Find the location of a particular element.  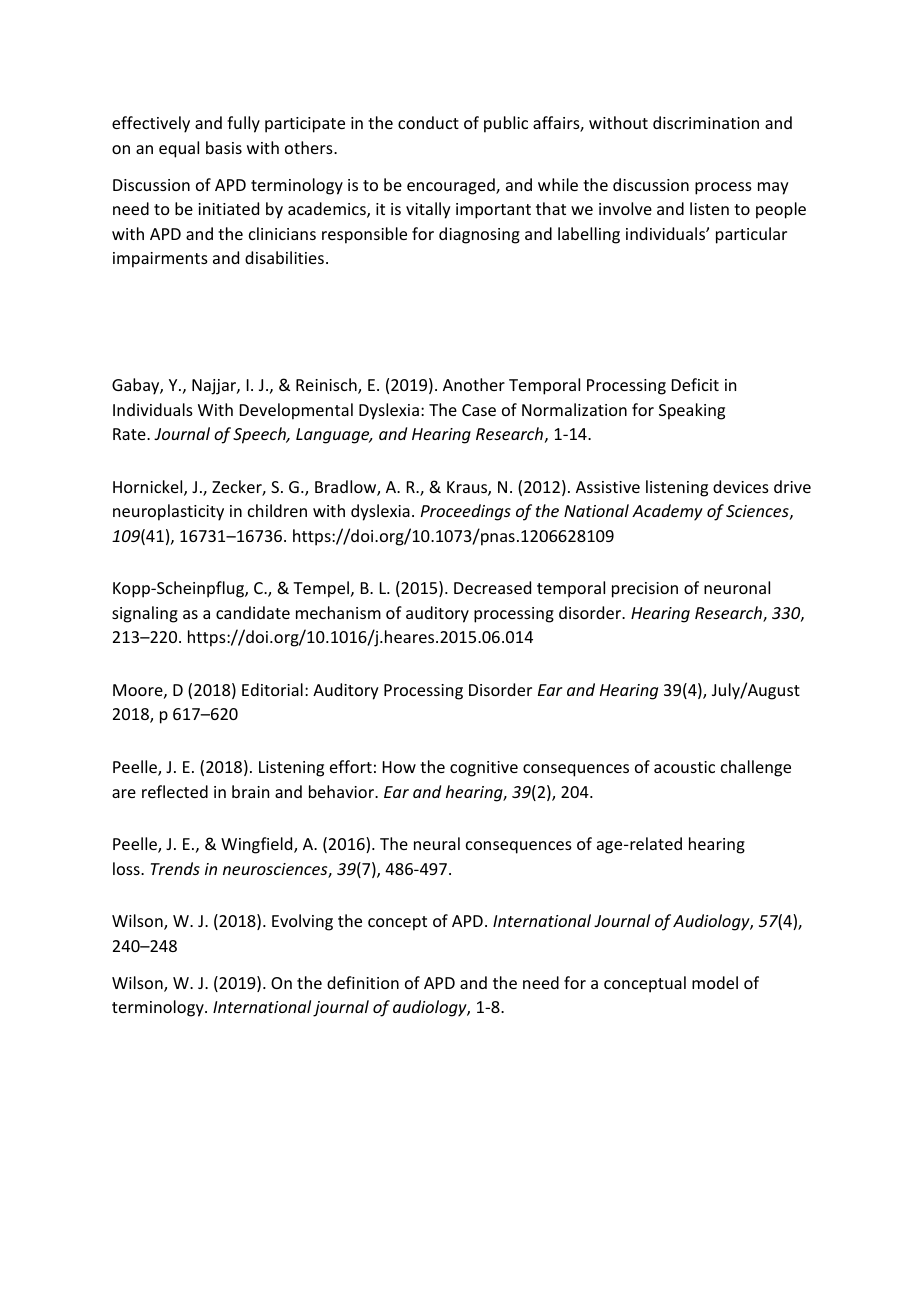

acoustic is located at coordinates (684, 767).
